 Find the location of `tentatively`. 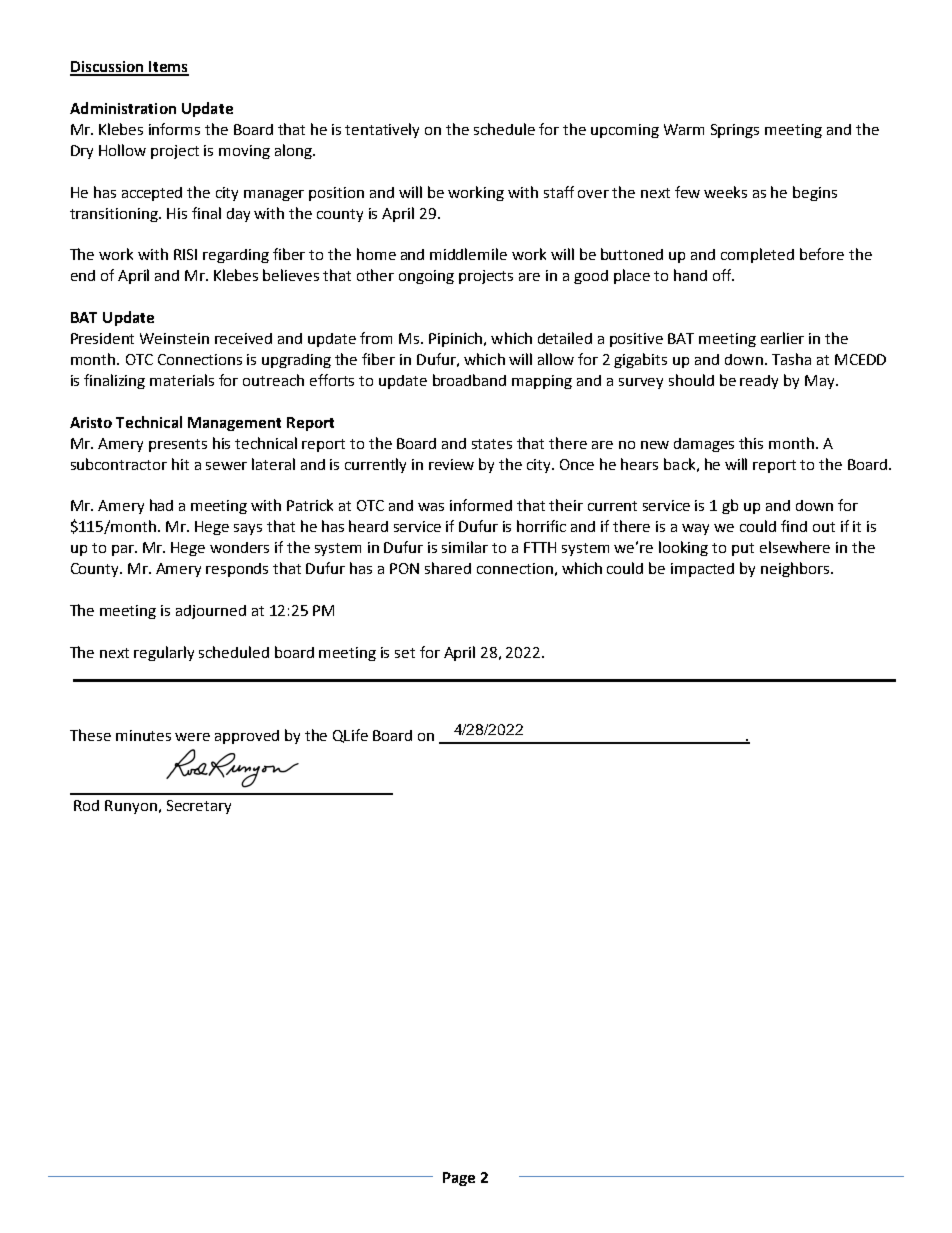

tentatively is located at coordinates (382, 130).
